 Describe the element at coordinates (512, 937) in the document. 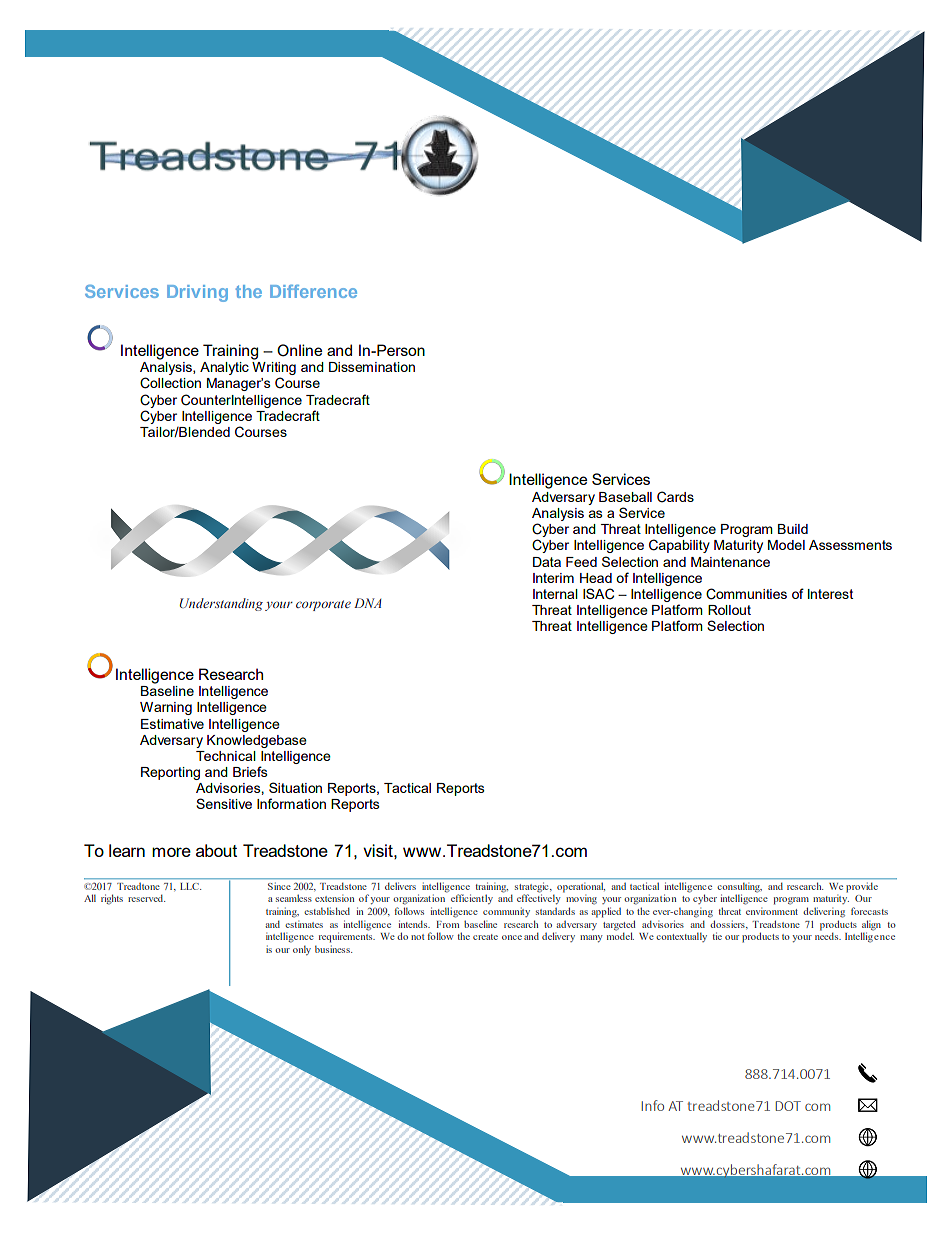

I see `once` at that location.
